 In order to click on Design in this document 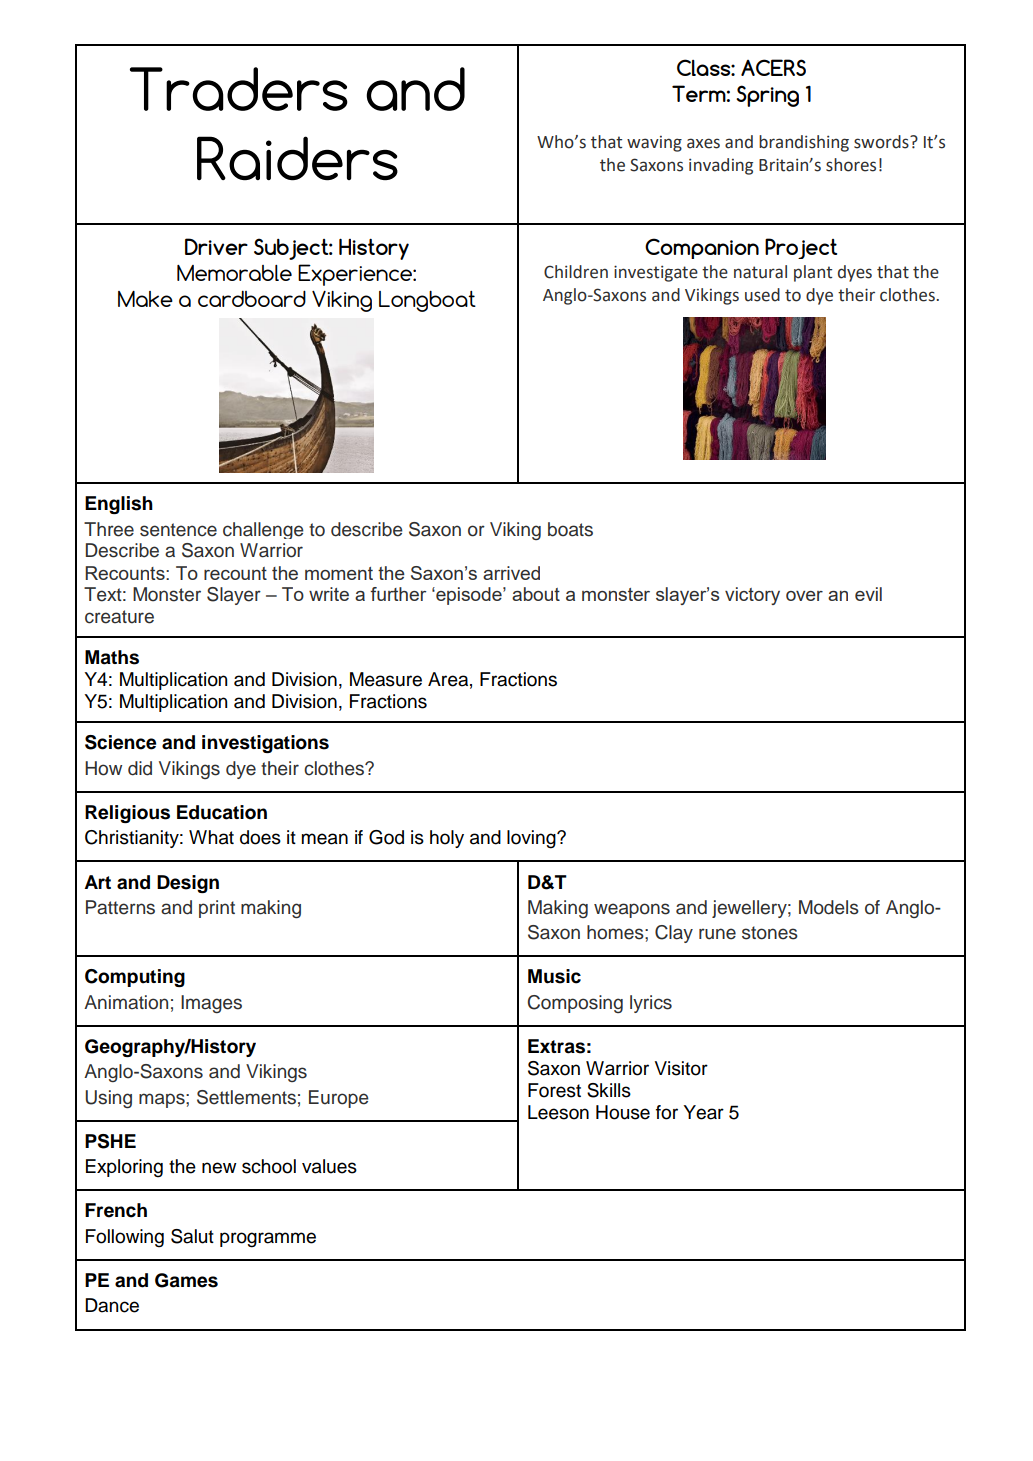, I will do `click(188, 884)`.
